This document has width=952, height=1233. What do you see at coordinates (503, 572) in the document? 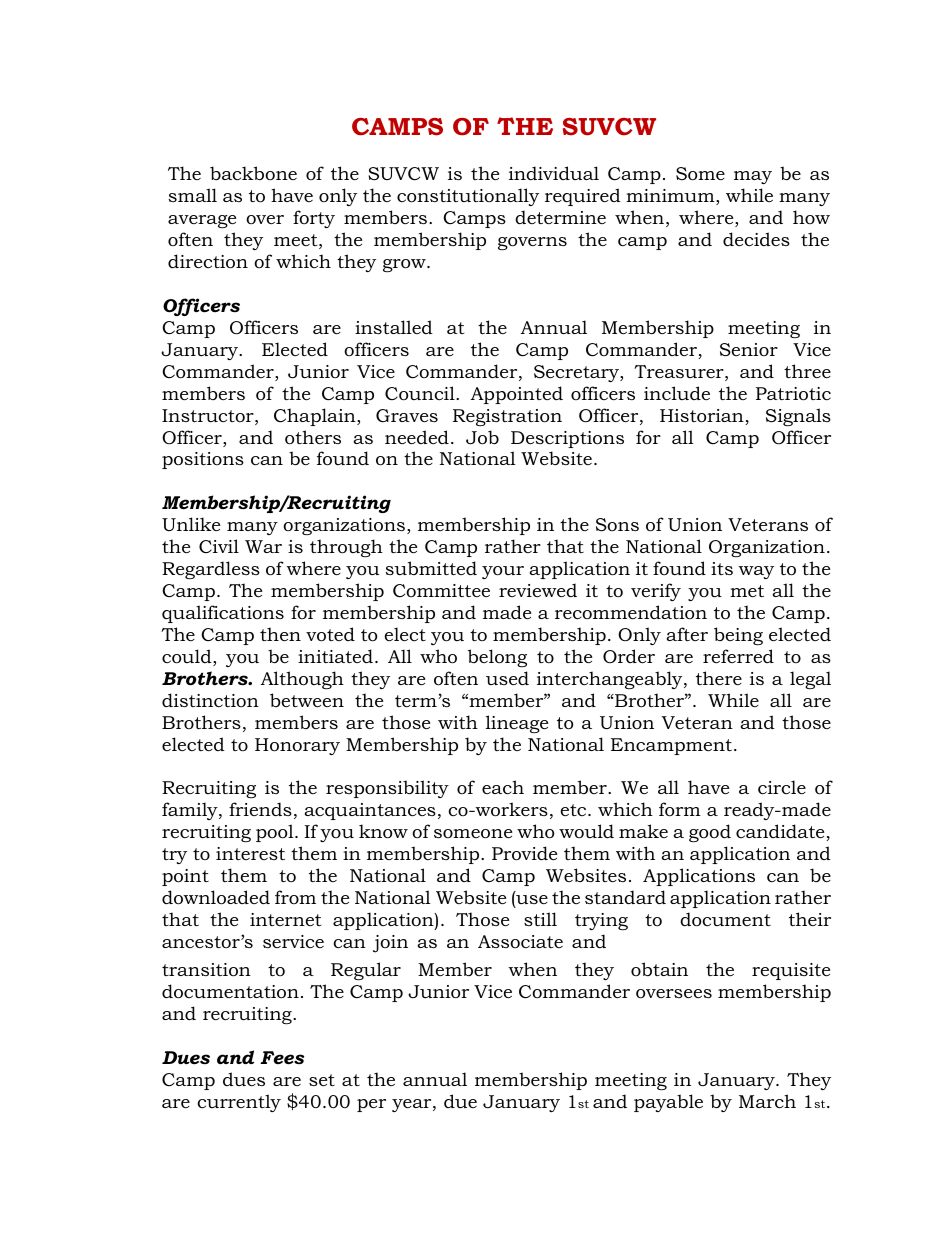
I see `your` at bounding box center [503, 572].
